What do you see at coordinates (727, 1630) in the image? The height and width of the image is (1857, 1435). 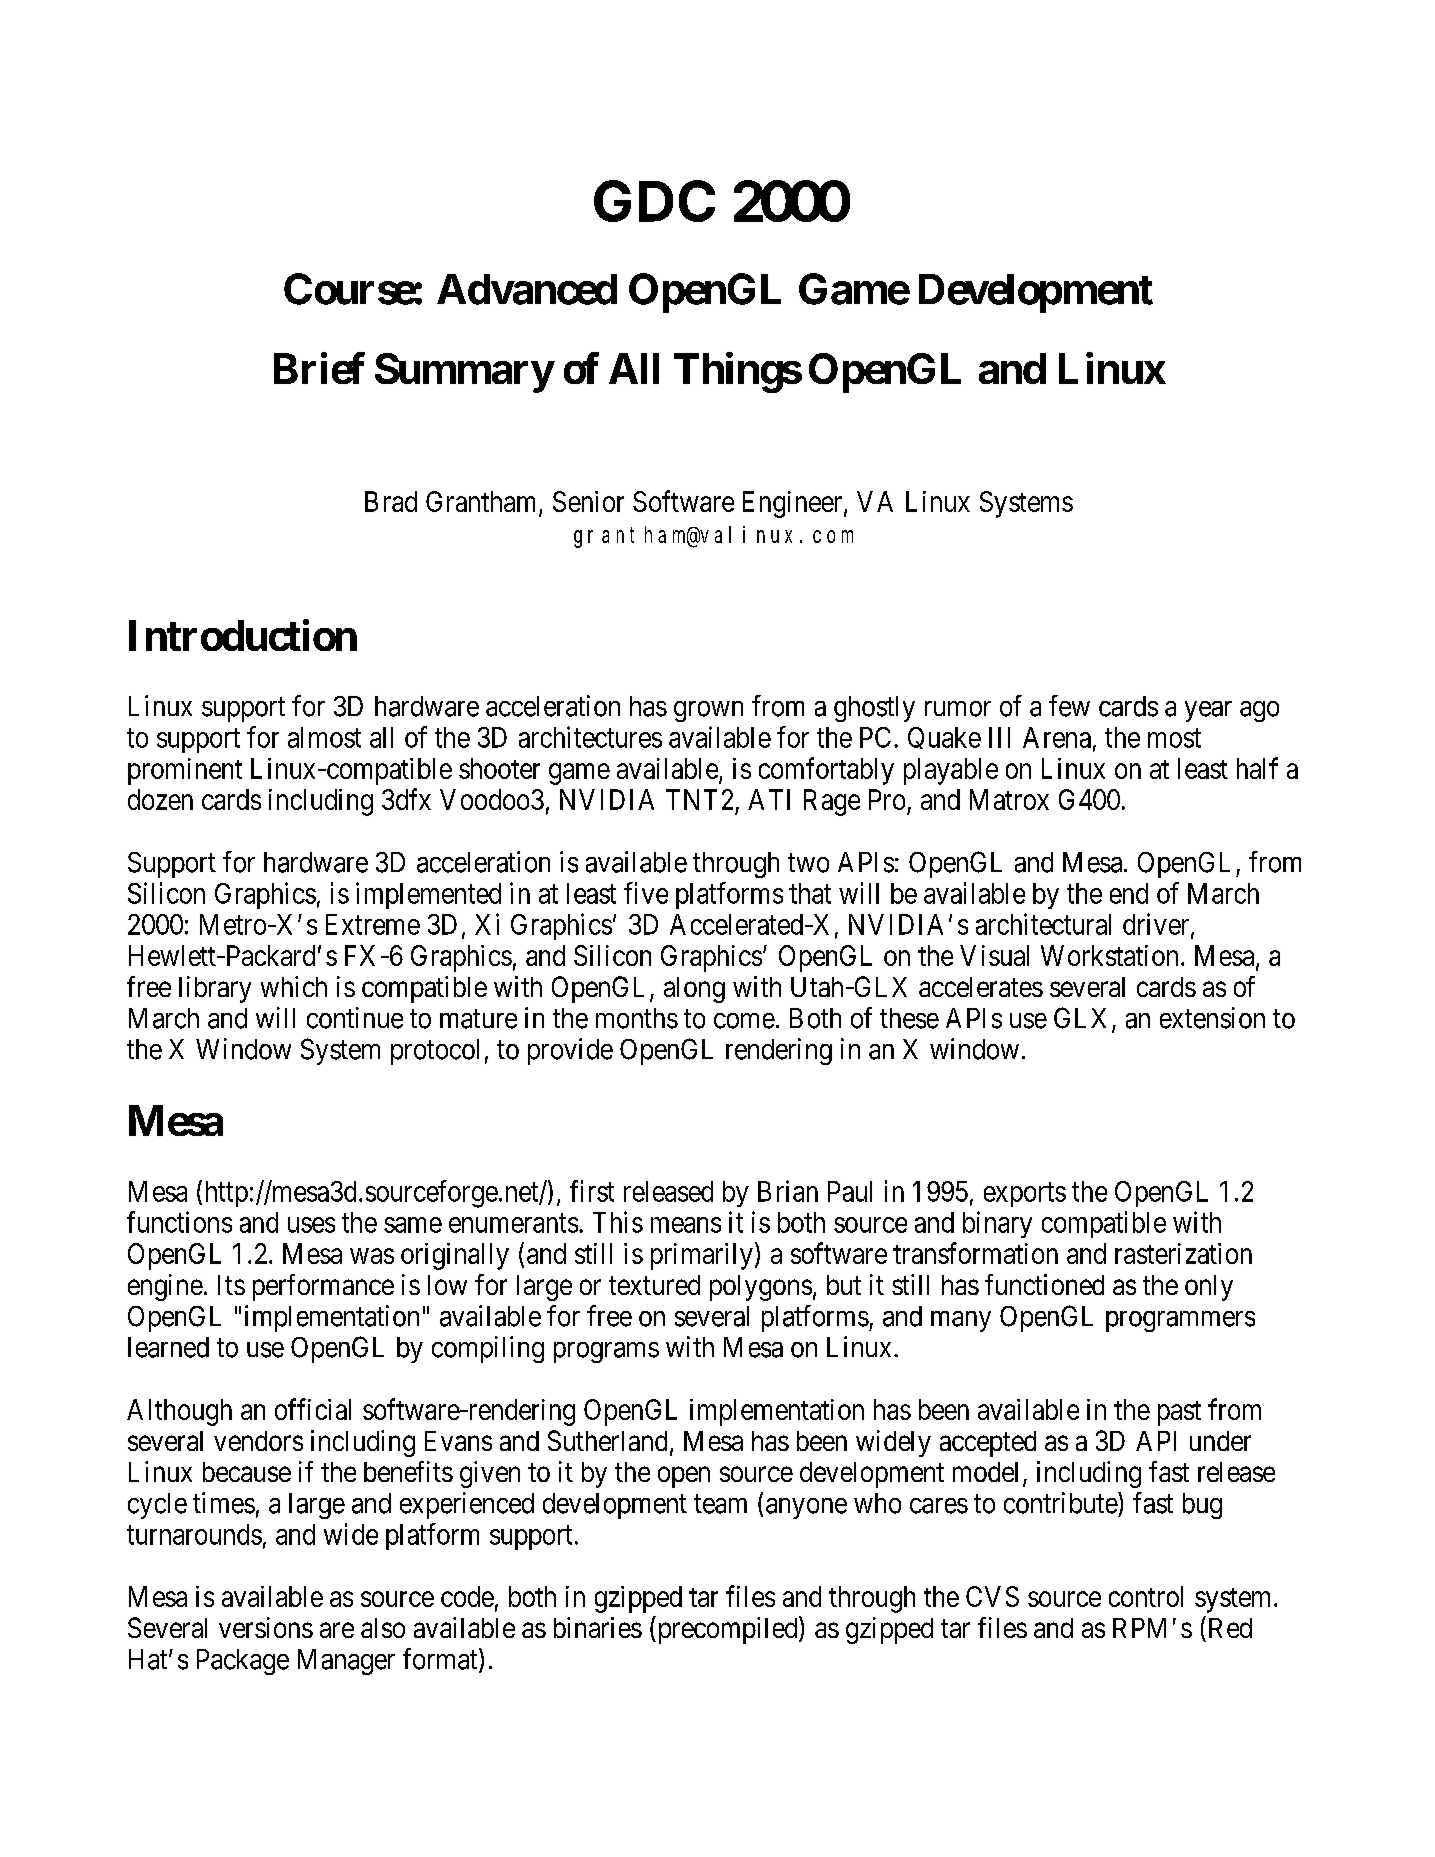 I see `precompiled` at bounding box center [727, 1630].
